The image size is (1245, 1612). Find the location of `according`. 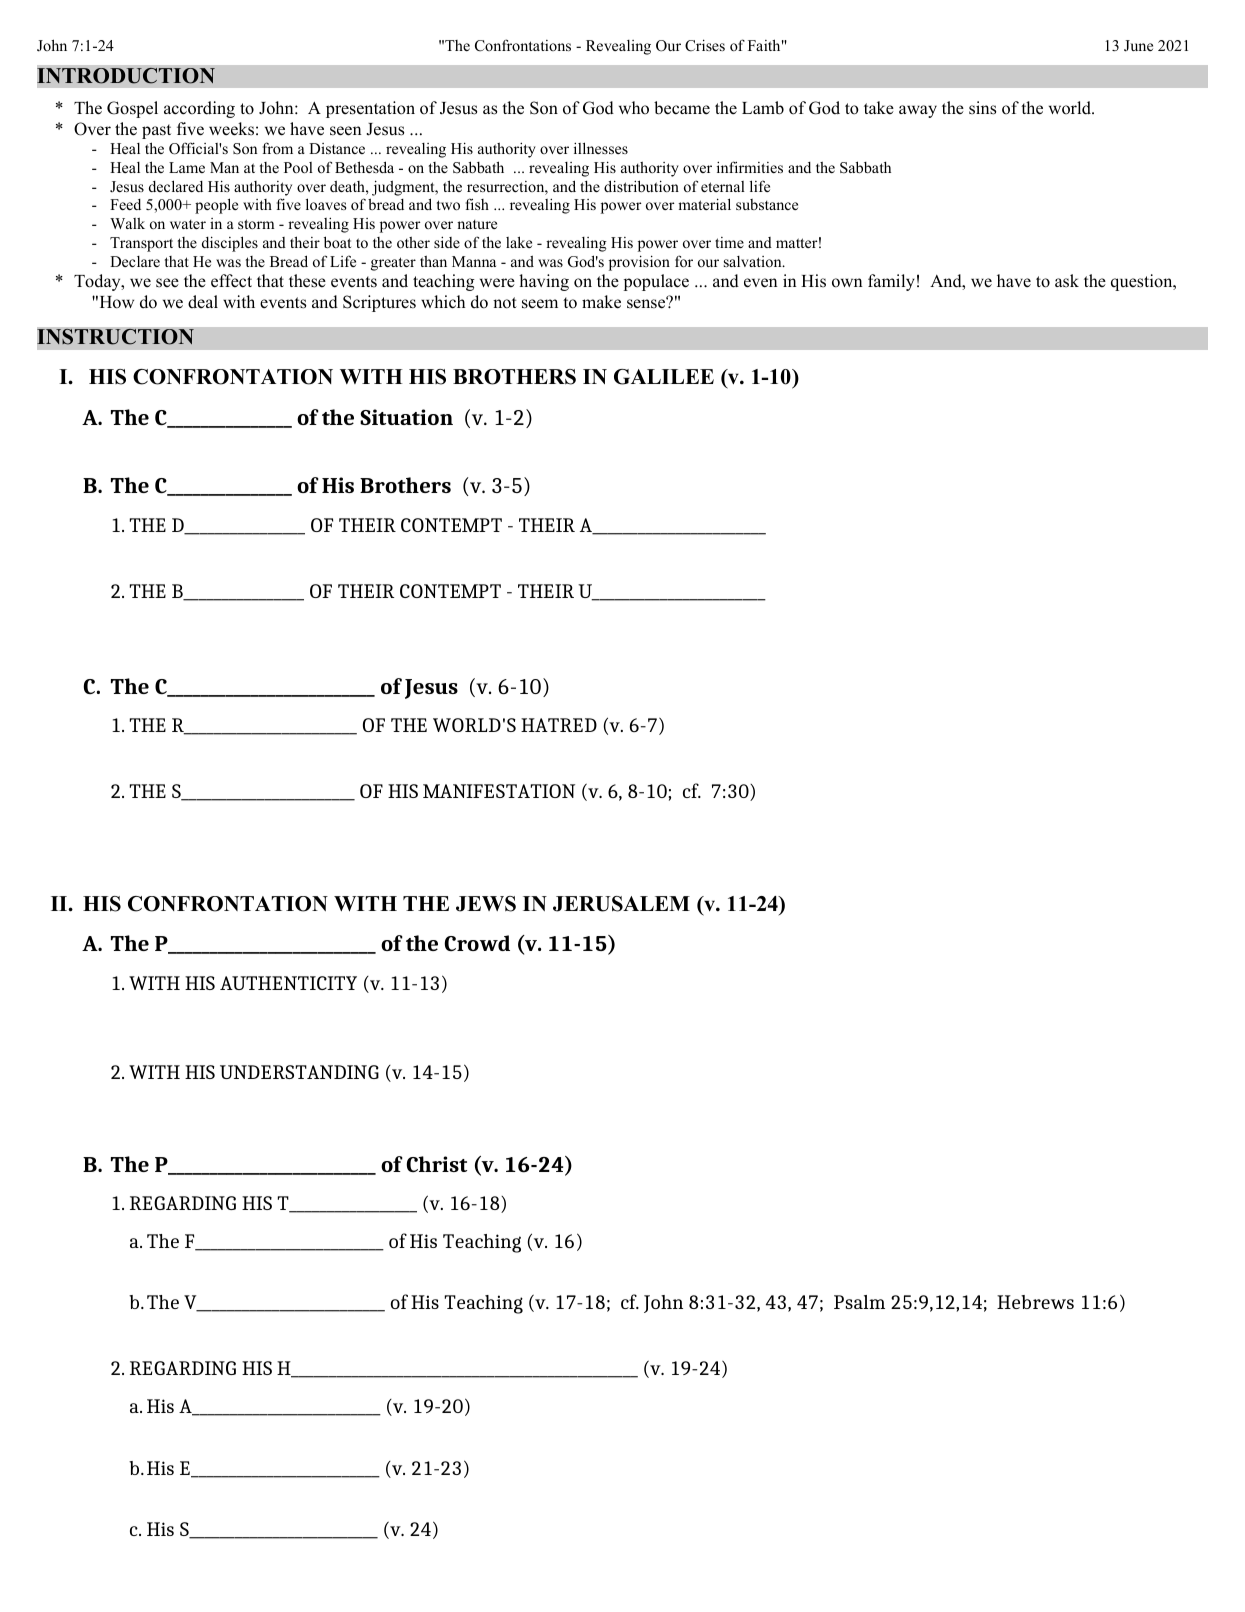

according is located at coordinates (199, 109).
